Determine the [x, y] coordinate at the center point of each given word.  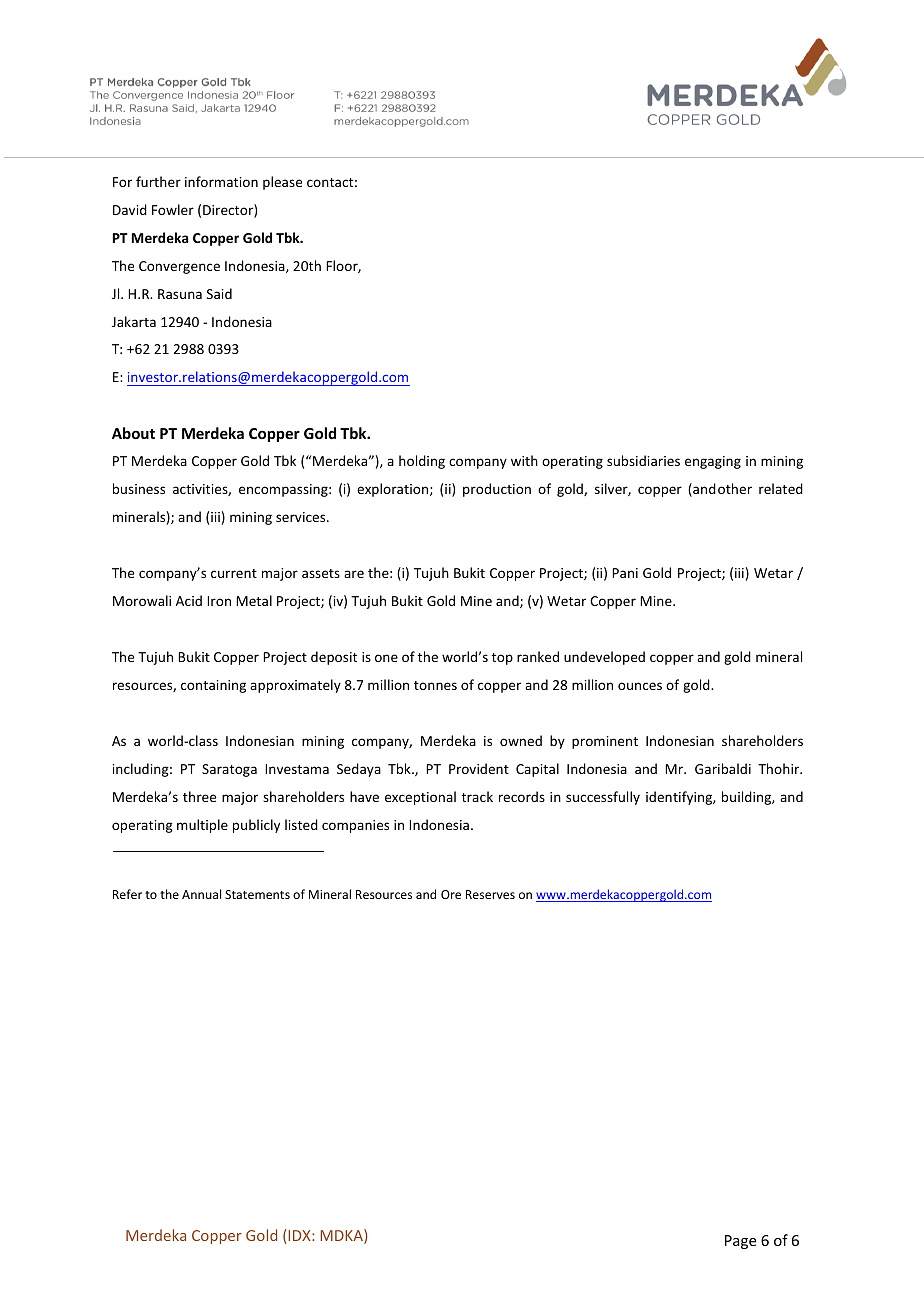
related [781, 488]
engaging [713, 462]
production [497, 490]
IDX [300, 1235]
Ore [451, 894]
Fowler [173, 209]
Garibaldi [723, 768]
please [282, 183]
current [234, 573]
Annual [201, 894]
